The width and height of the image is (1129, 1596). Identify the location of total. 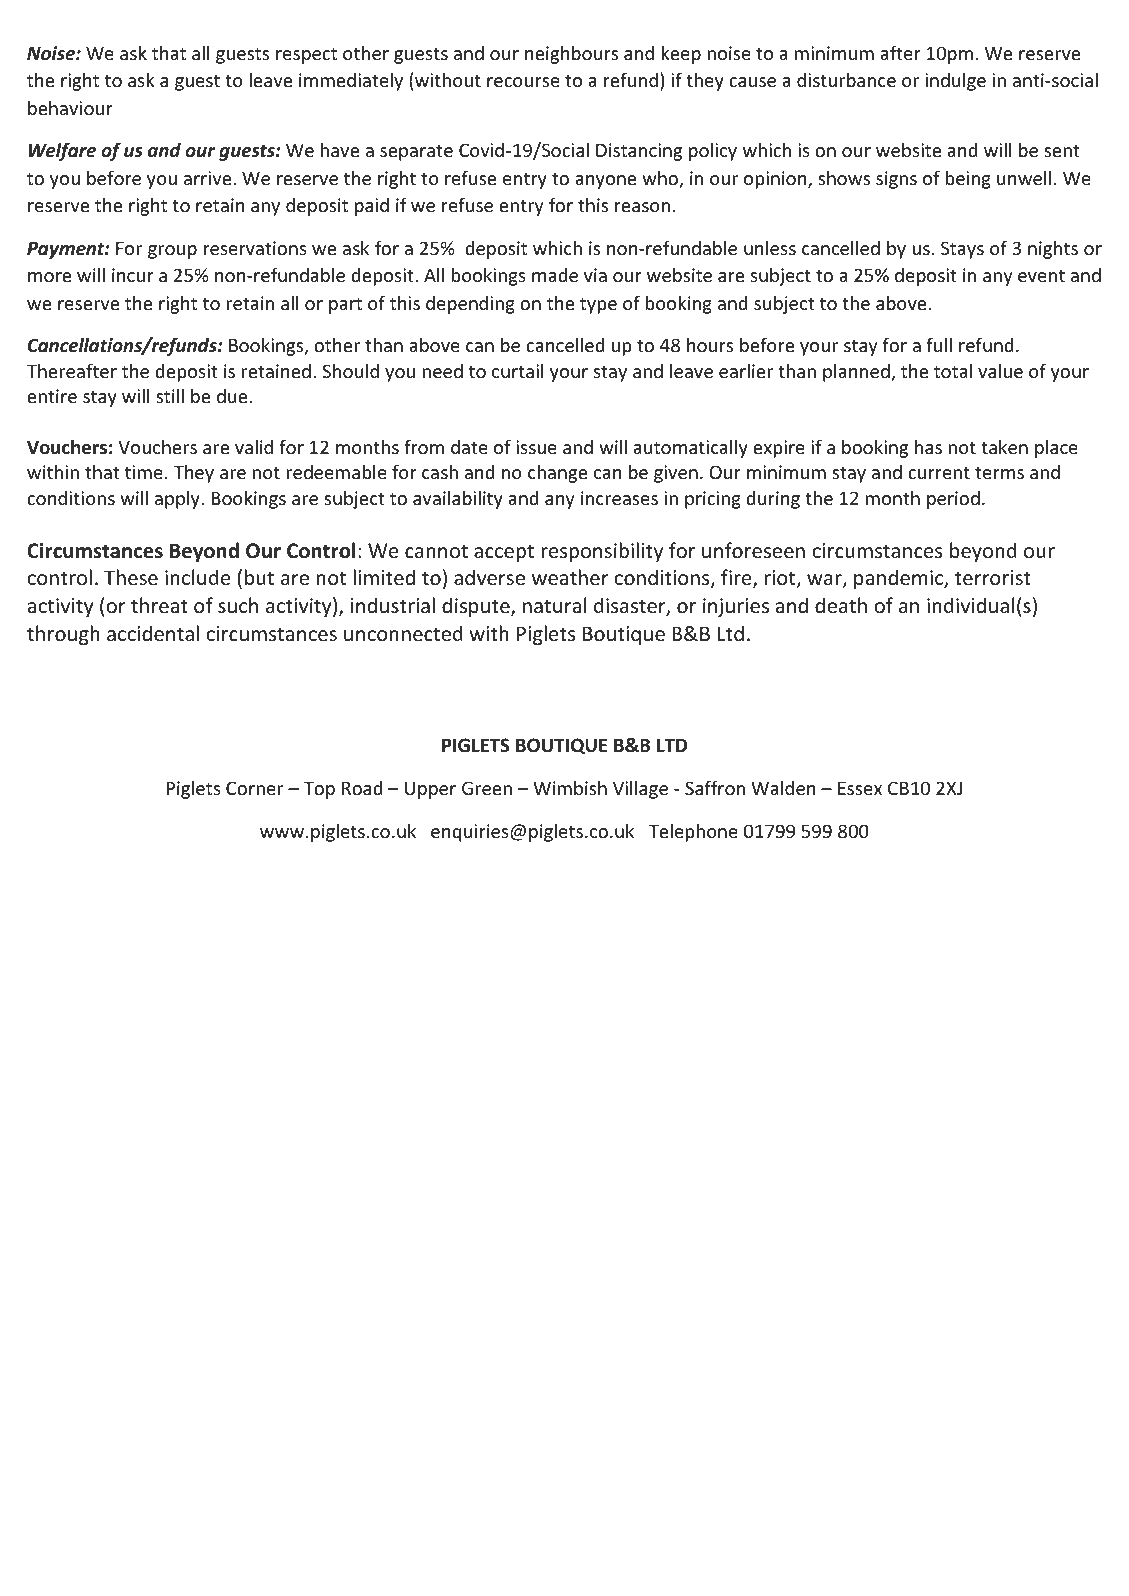
(953, 371).
